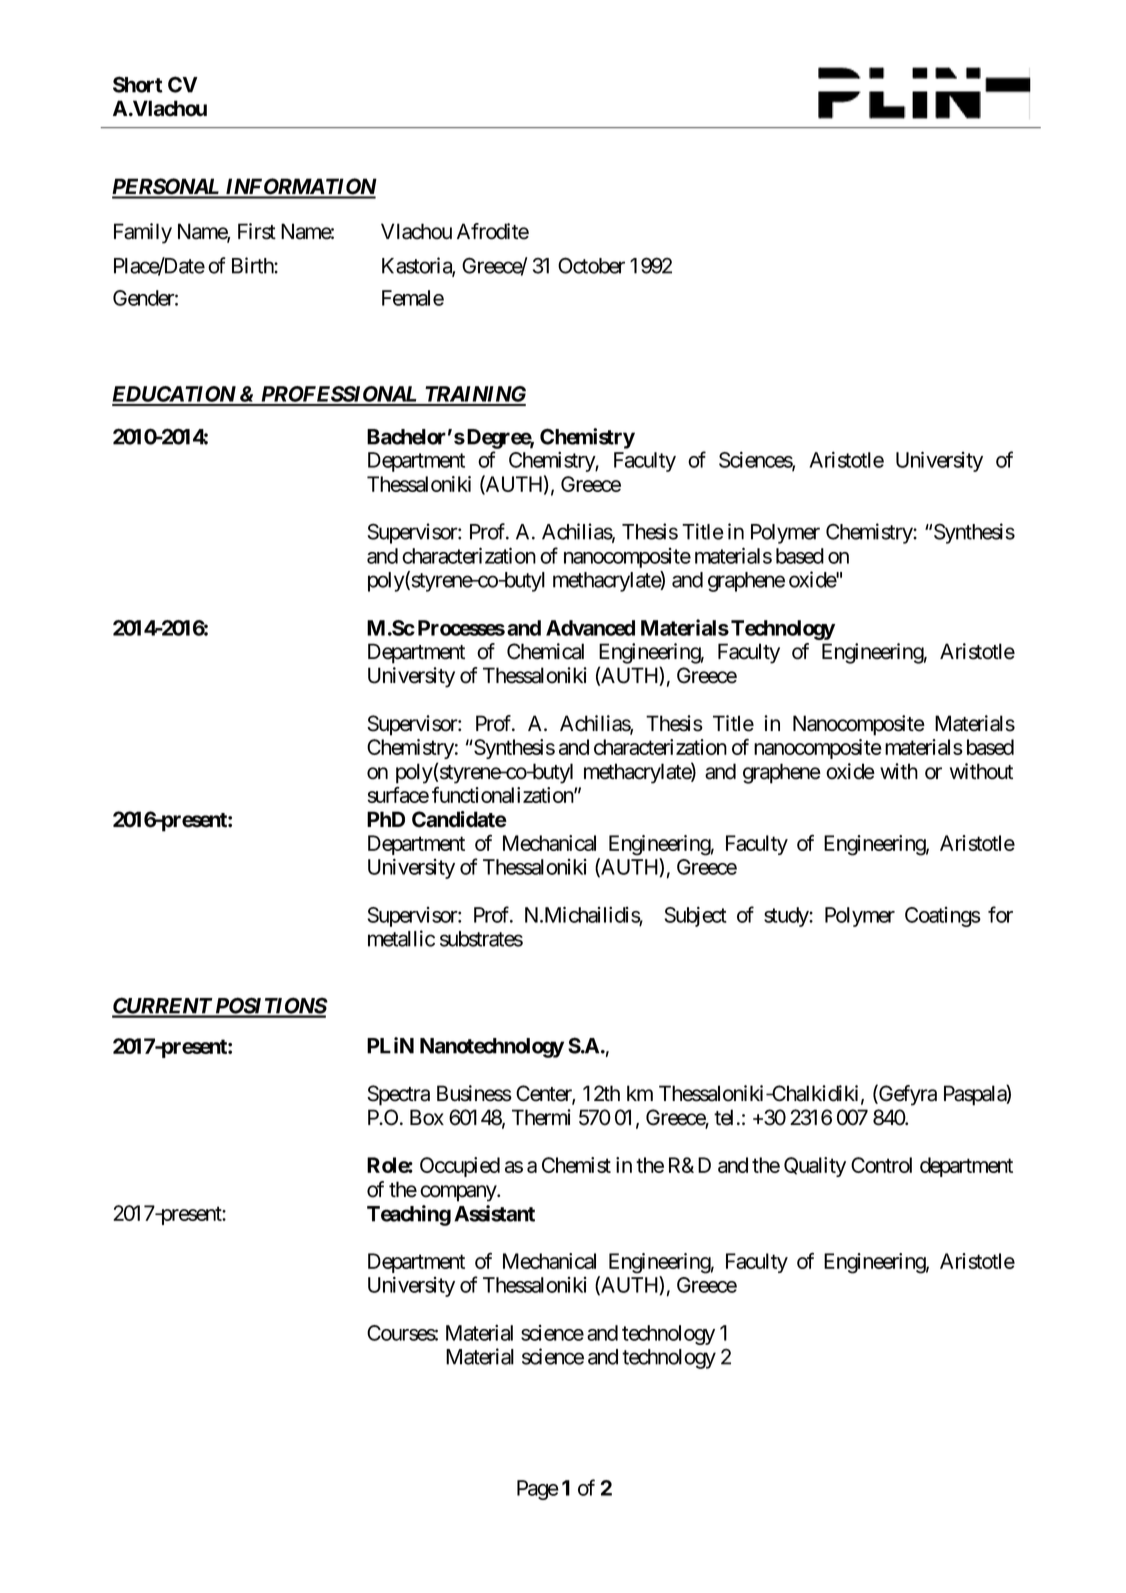 This page has height=1593, width=1126. I want to click on First, so click(257, 231).
